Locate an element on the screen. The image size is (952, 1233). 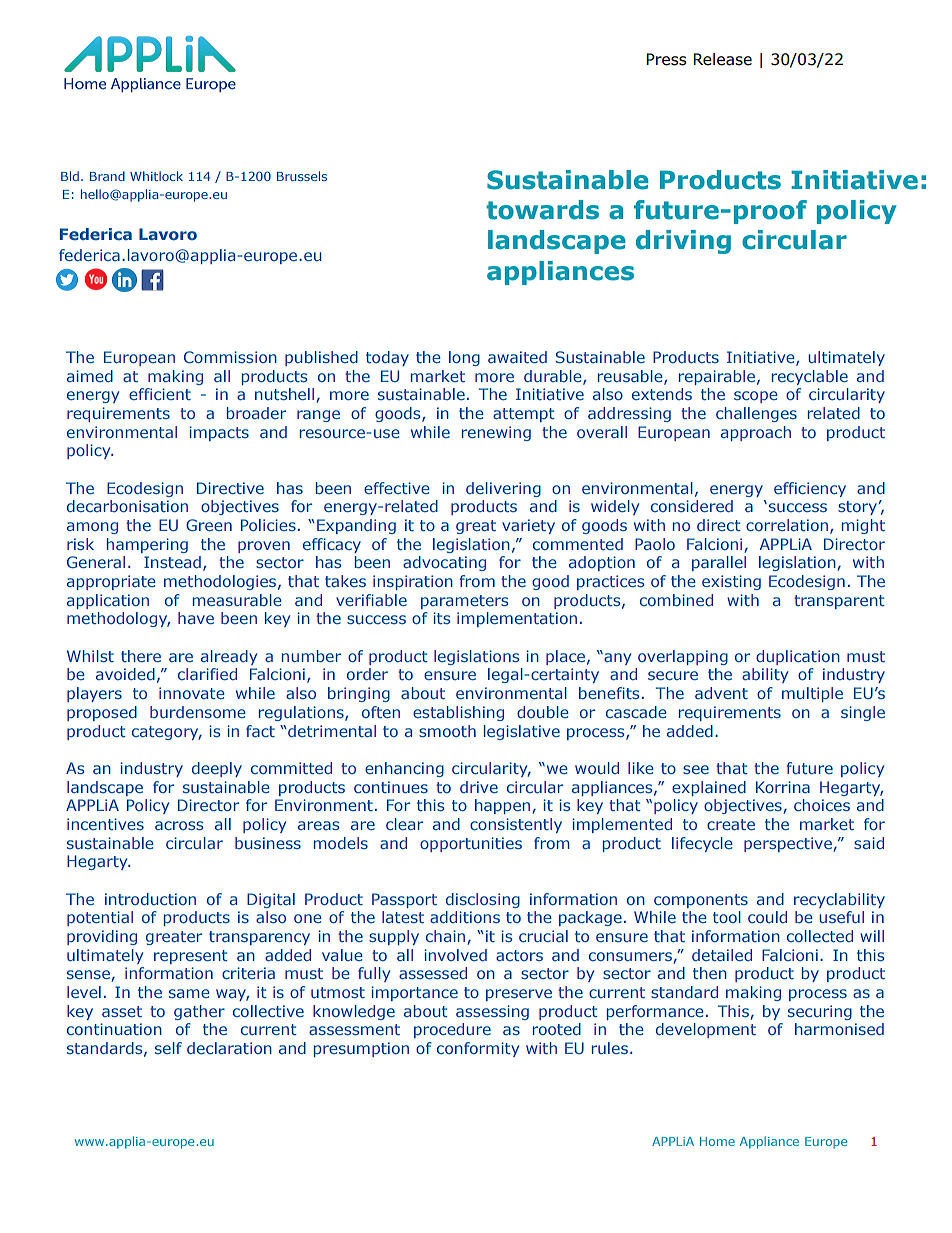
Whitlock is located at coordinates (156, 176).
